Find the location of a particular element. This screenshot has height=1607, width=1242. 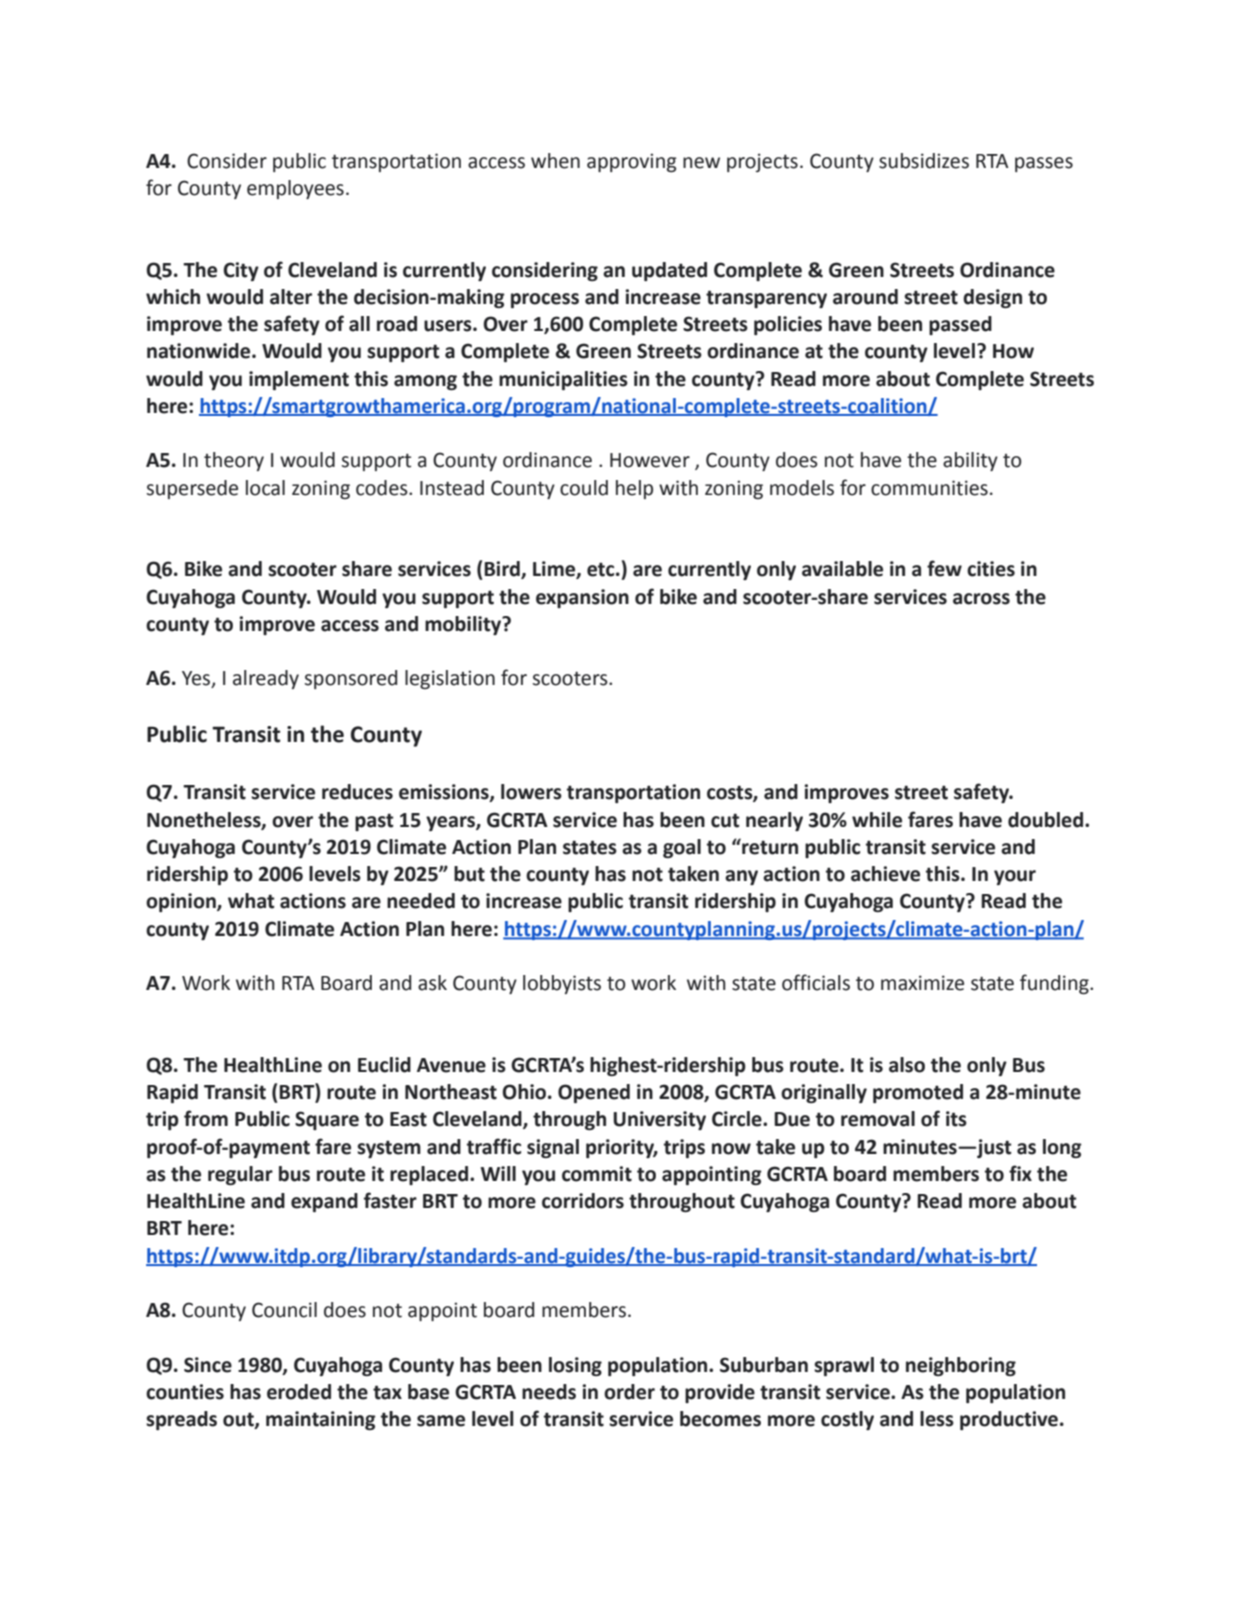

goal is located at coordinates (682, 848).
